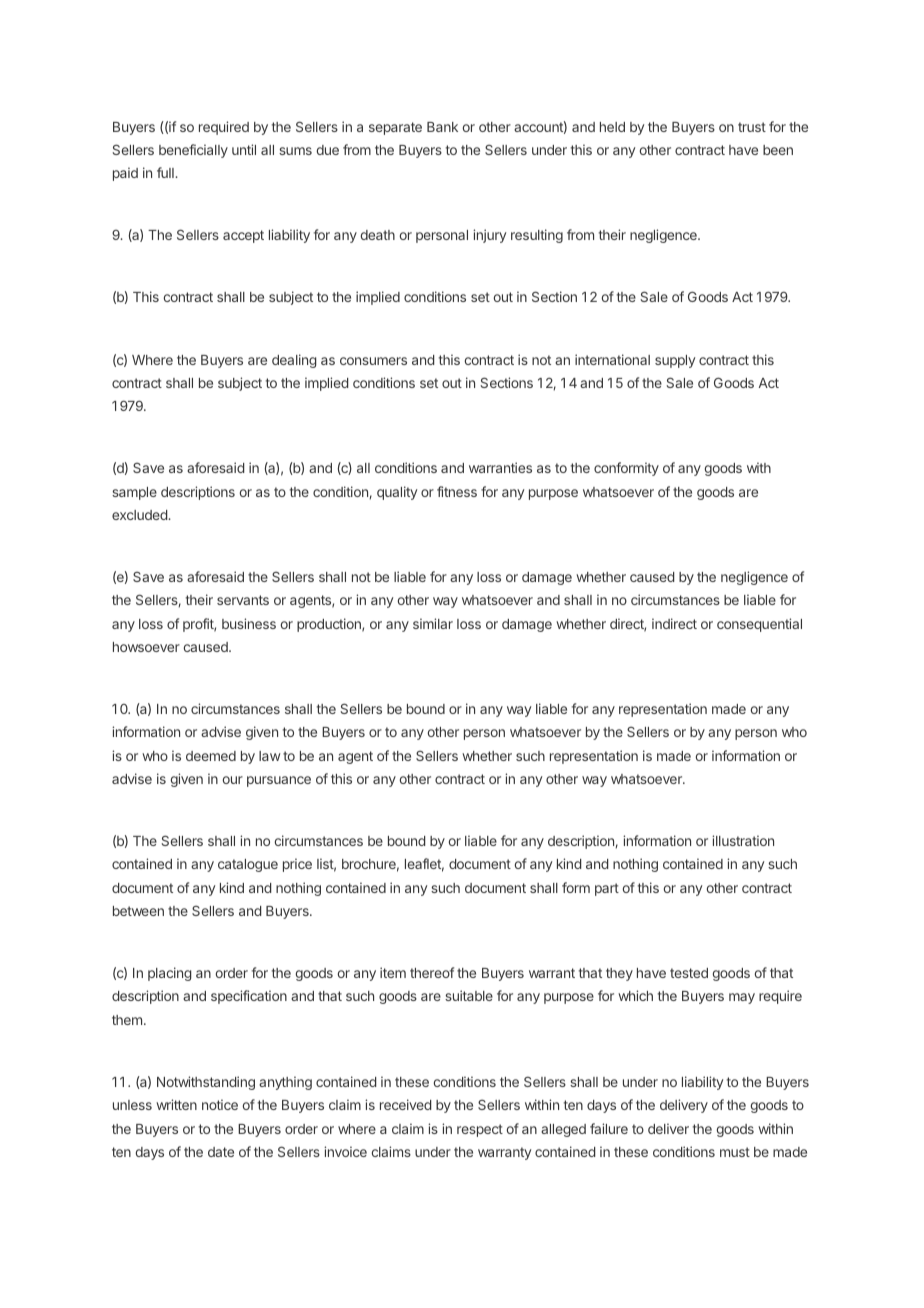 This page has height=1308, width=924. What do you see at coordinates (220, 1104) in the page?
I see `notice` at bounding box center [220, 1104].
